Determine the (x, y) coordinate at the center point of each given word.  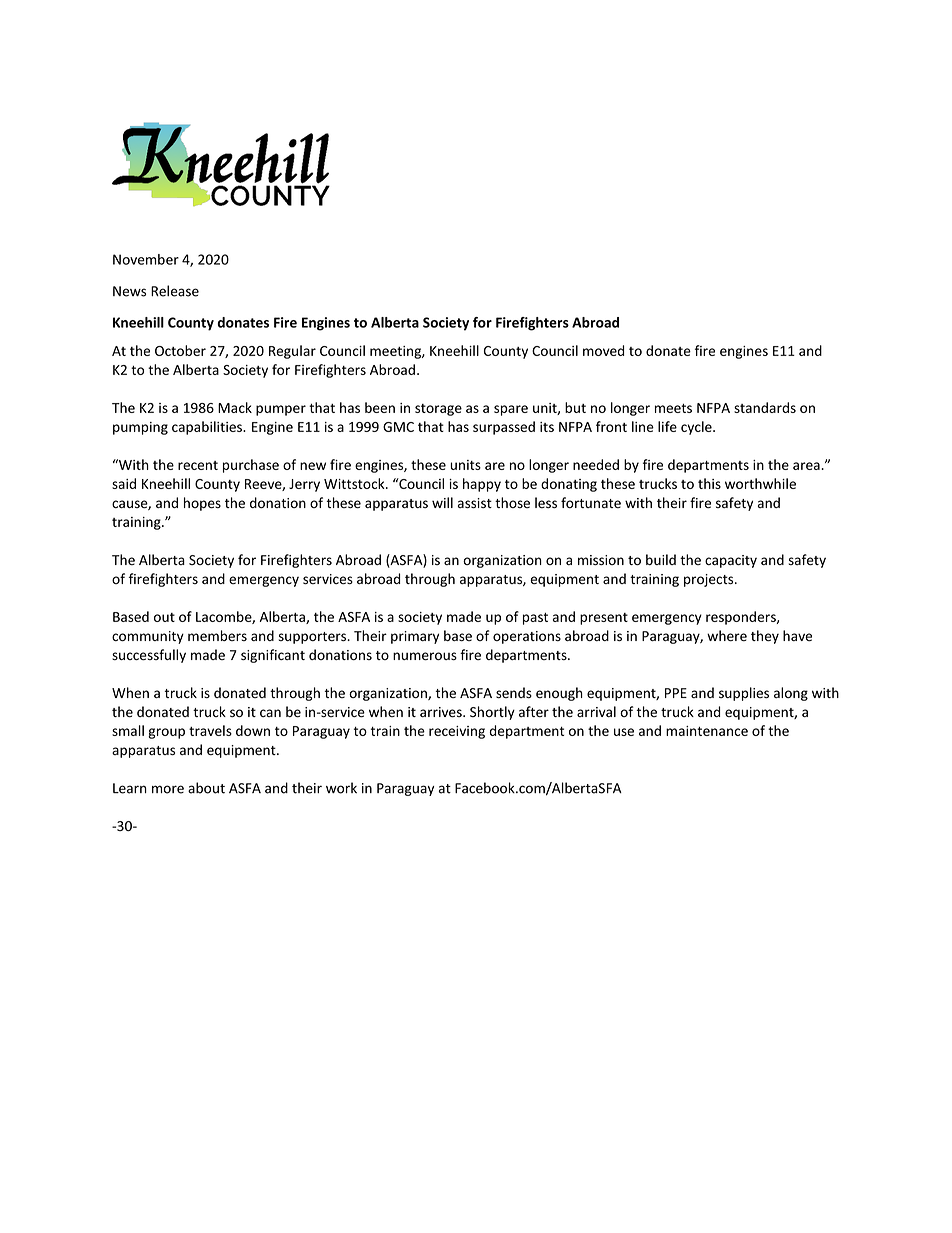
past (535, 619)
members (217, 635)
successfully (149, 656)
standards (765, 407)
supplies (744, 694)
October (180, 350)
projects (710, 580)
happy (482, 485)
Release (175, 291)
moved (603, 350)
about (206, 788)
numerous (425, 656)
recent (198, 465)
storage (438, 410)
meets (673, 408)
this (709, 483)
